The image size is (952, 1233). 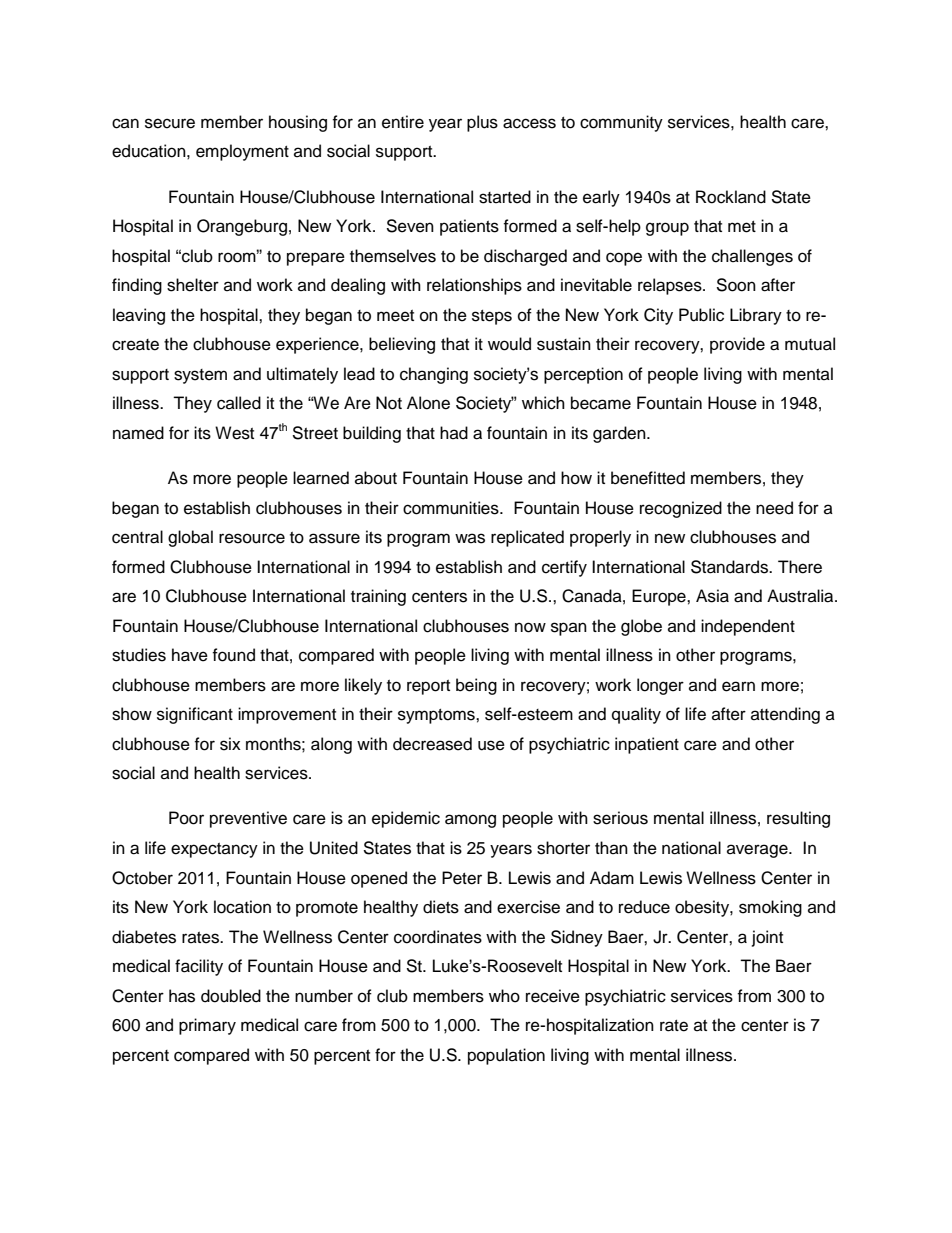 What do you see at coordinates (234, 433) in the document?
I see `West` at bounding box center [234, 433].
